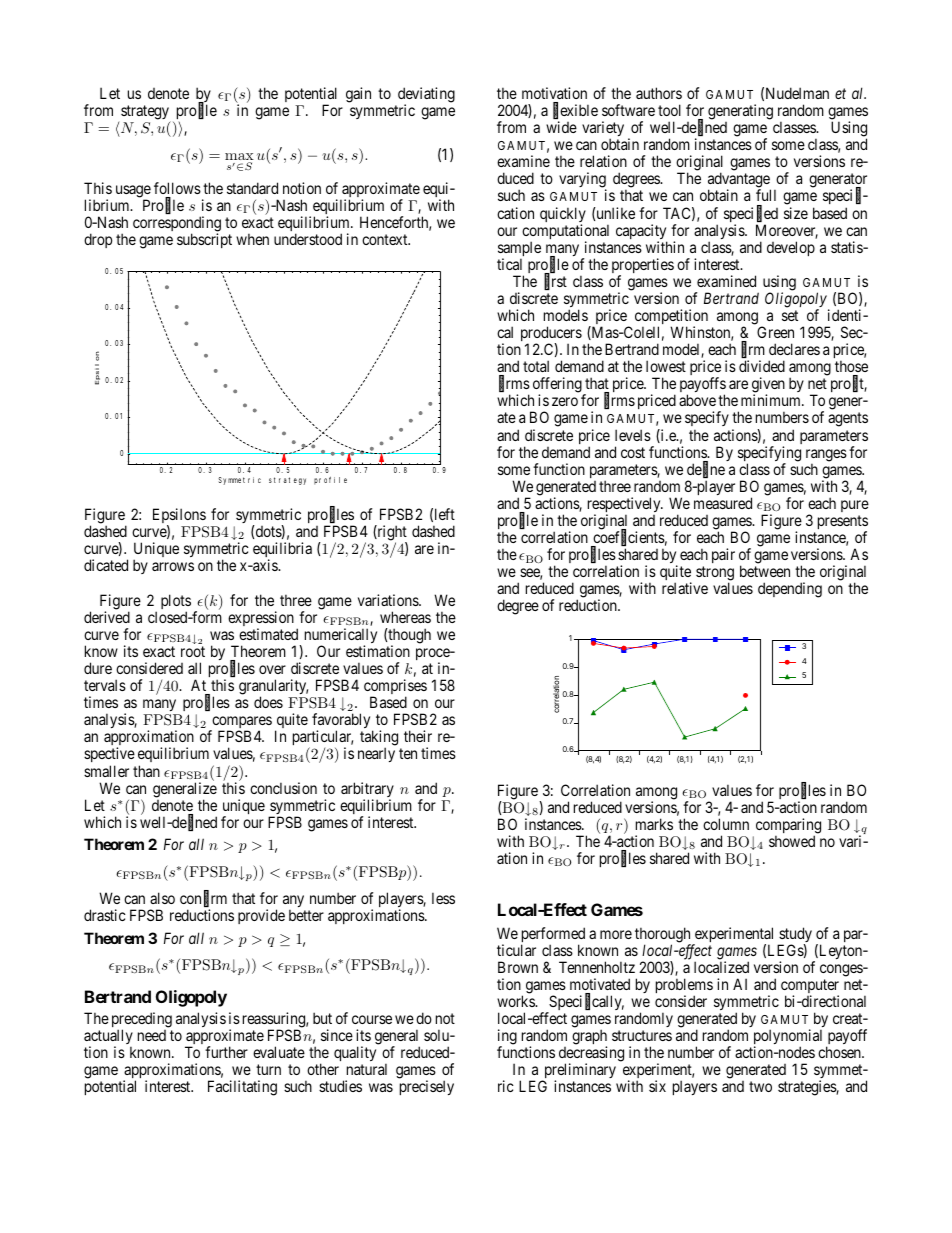  Describe the element at coordinates (239, 158) in the image. I see `max` at that location.
